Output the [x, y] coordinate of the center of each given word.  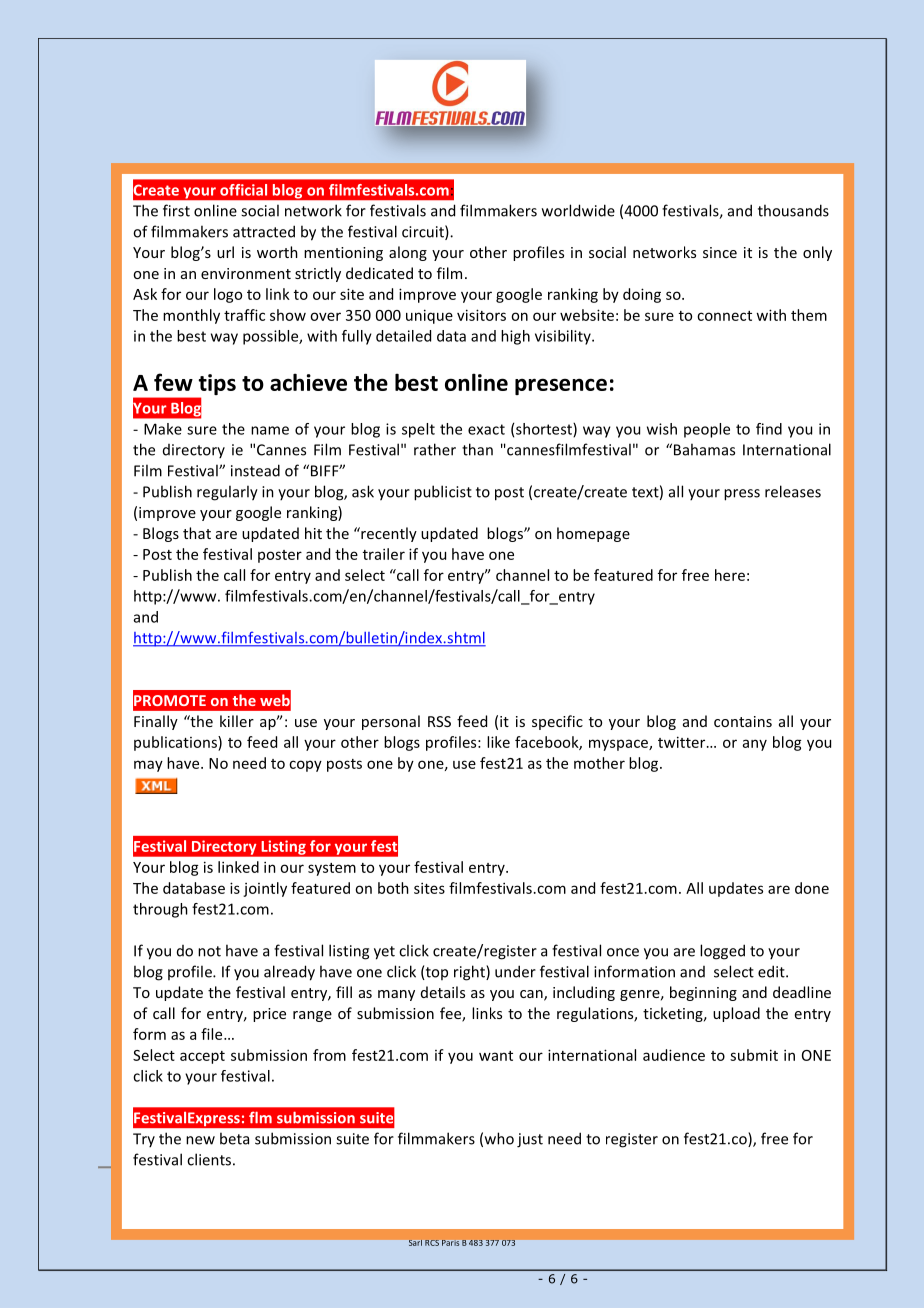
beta [234, 1138]
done [812, 888]
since [720, 252]
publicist [443, 493]
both [393, 888]
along [408, 253]
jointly [265, 889]
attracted [264, 231]
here [730, 575]
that [197, 533]
